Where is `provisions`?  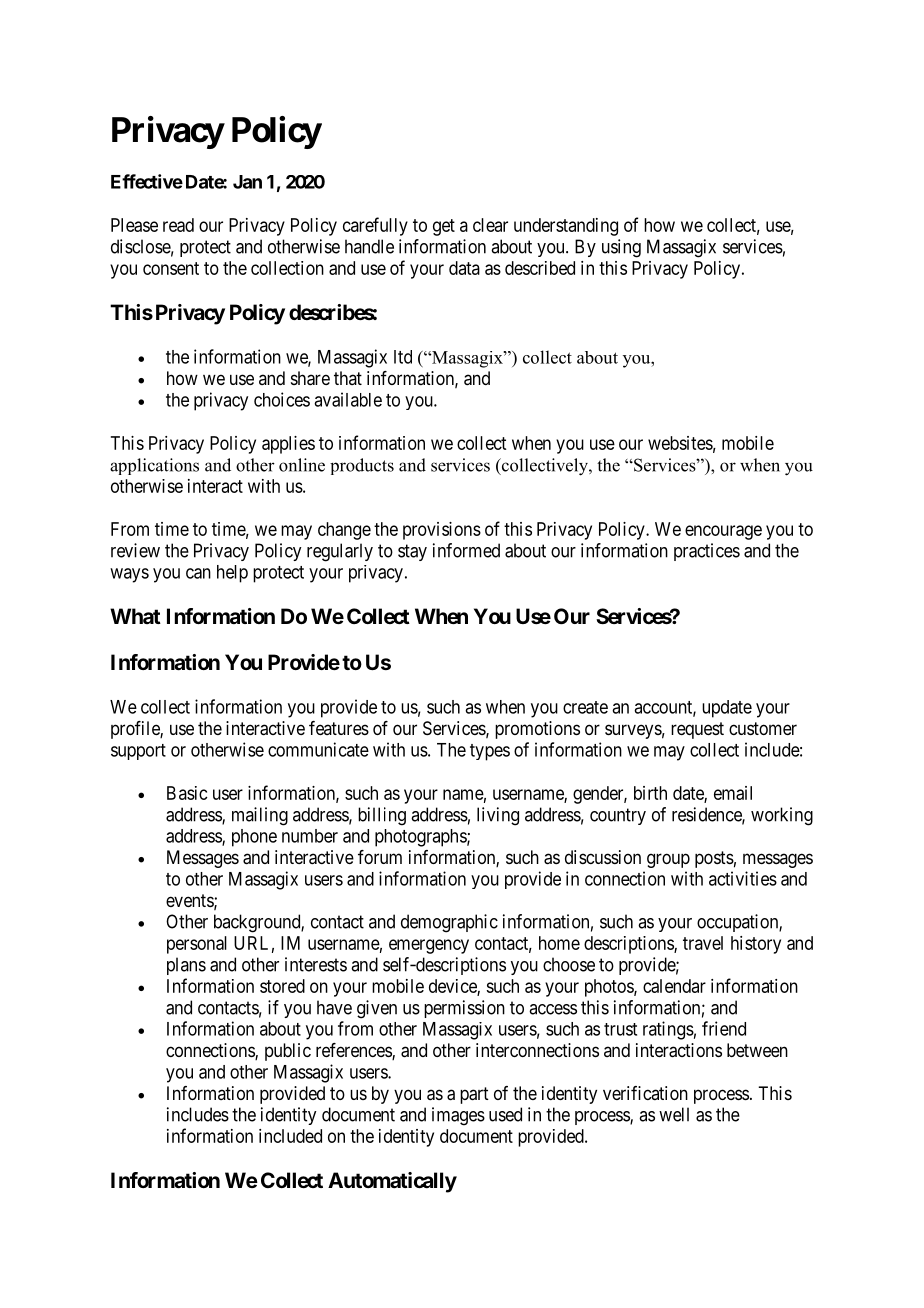 provisions is located at coordinates (442, 531).
